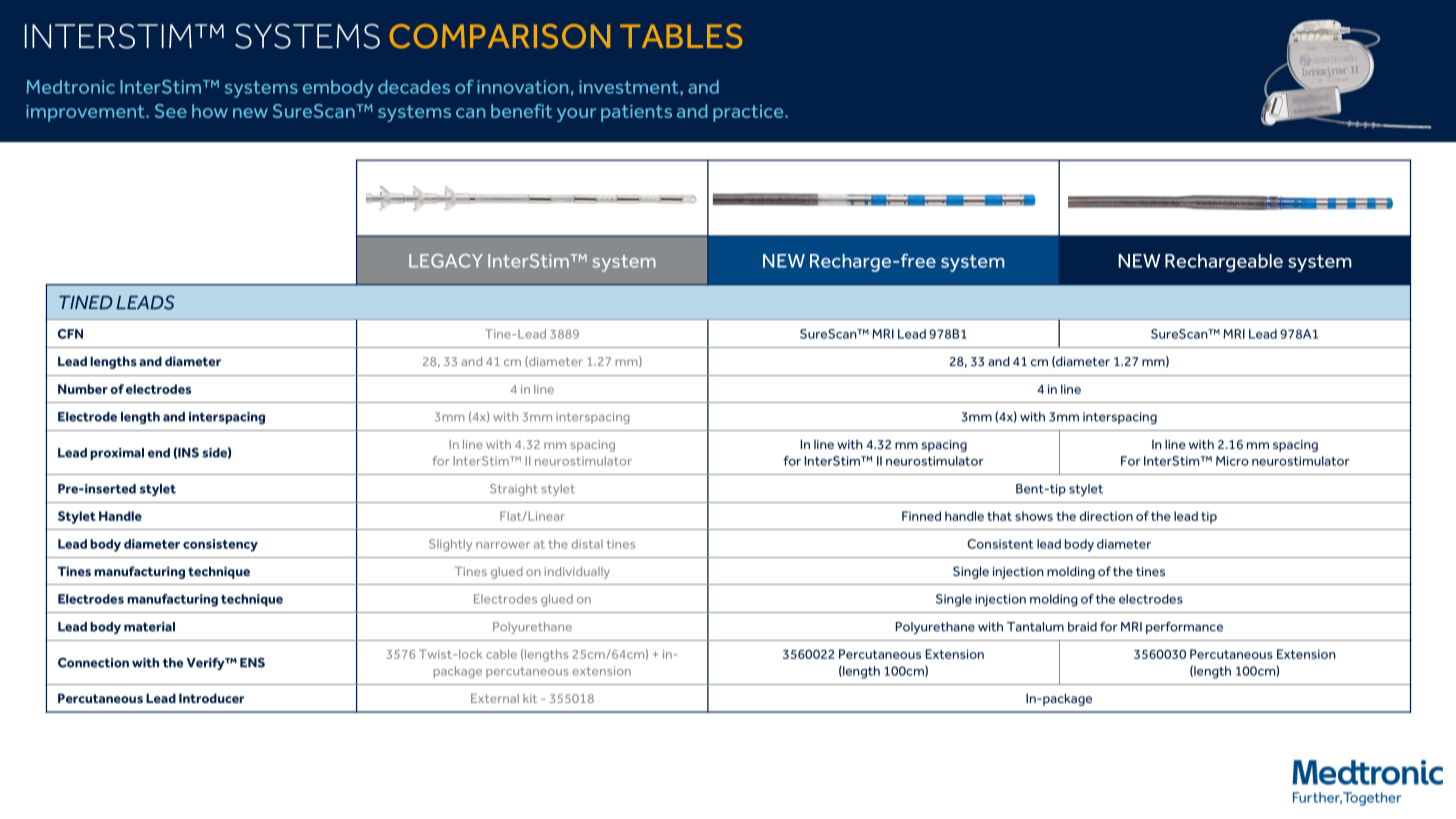  What do you see at coordinates (71, 87) in the image?
I see `Medtronic` at bounding box center [71, 87].
